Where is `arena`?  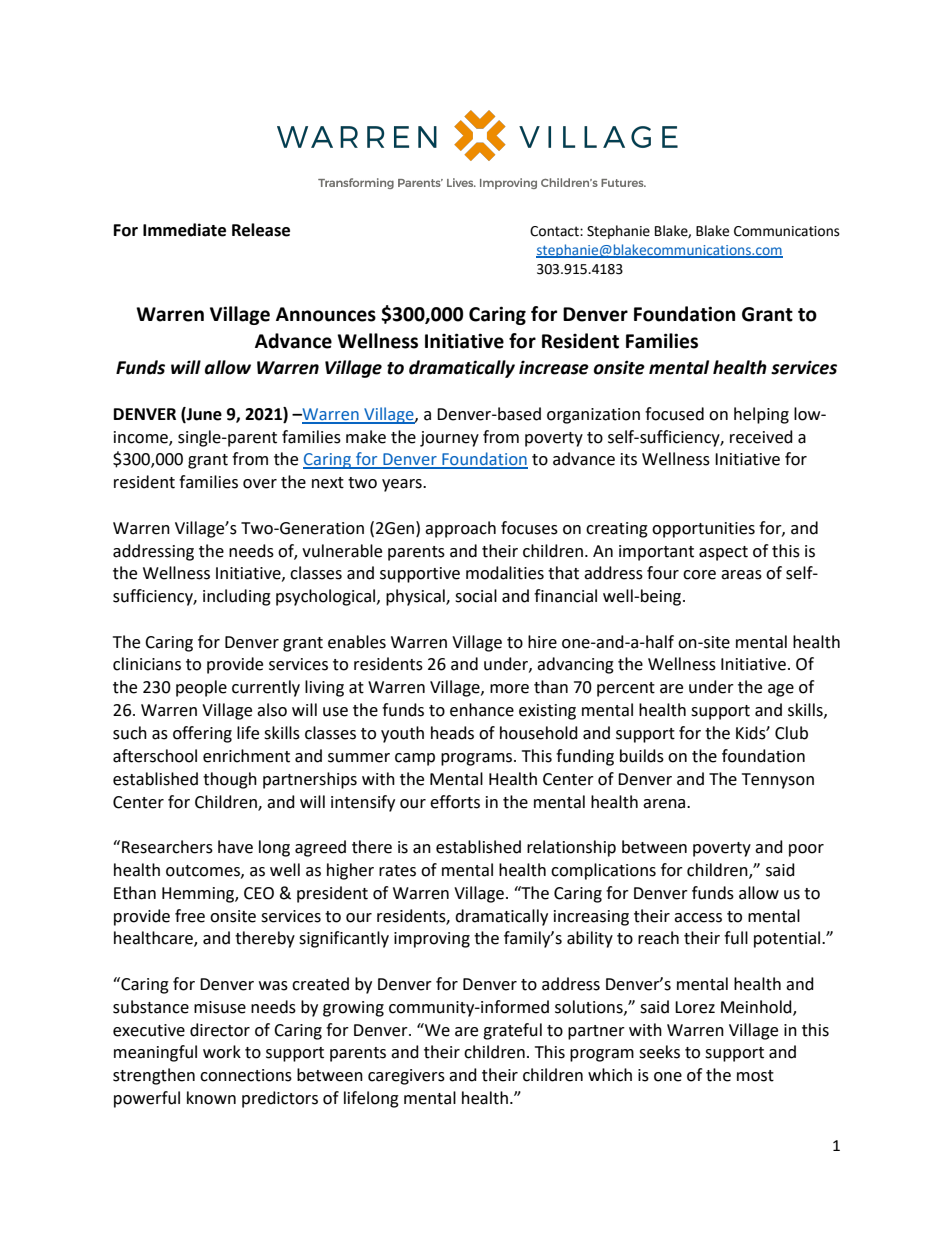 arena is located at coordinates (665, 804).
